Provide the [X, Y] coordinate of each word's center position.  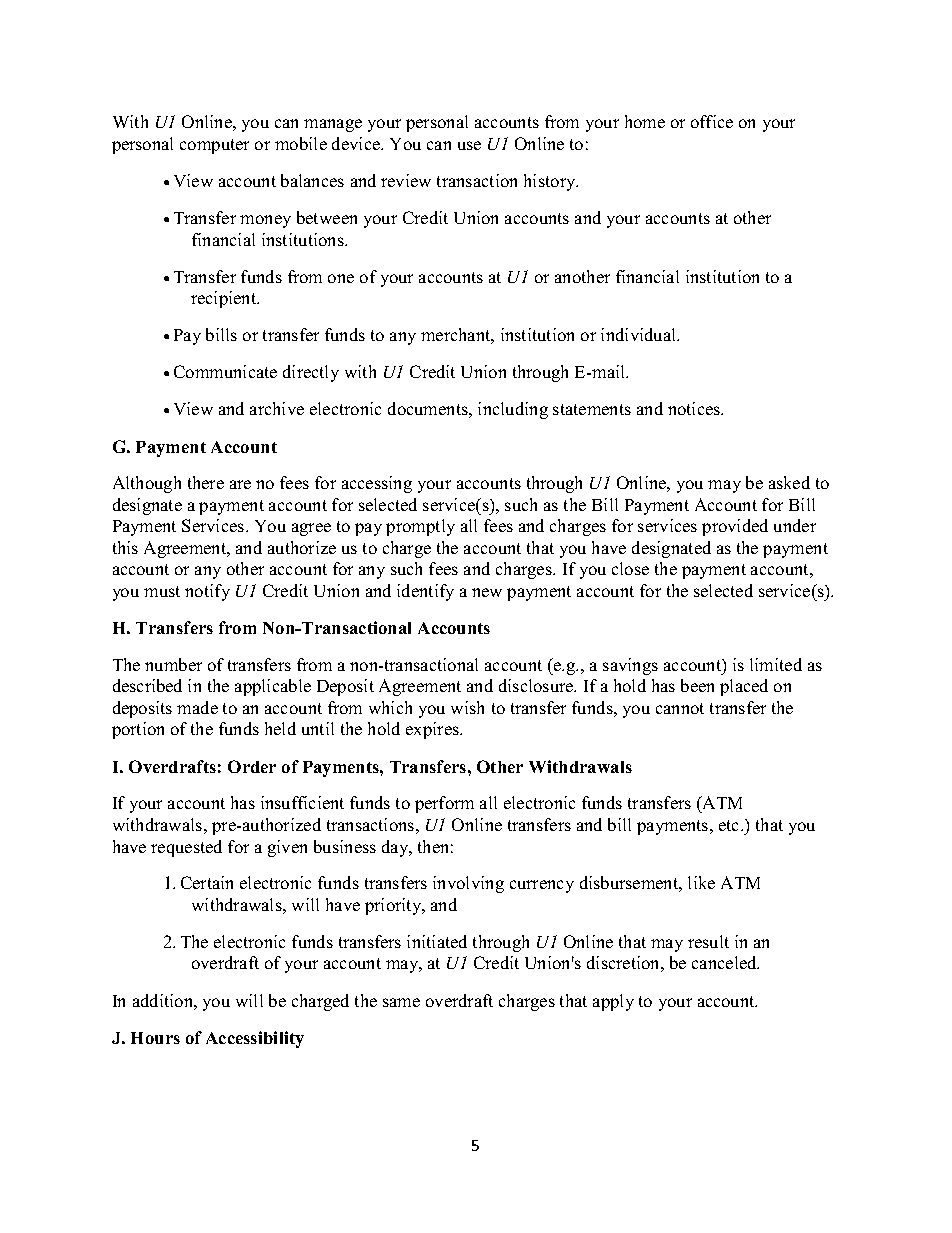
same [401, 1002]
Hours [155, 1038]
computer [214, 146]
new [487, 592]
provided [735, 527]
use [469, 145]
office [712, 121]
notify [207, 592]
